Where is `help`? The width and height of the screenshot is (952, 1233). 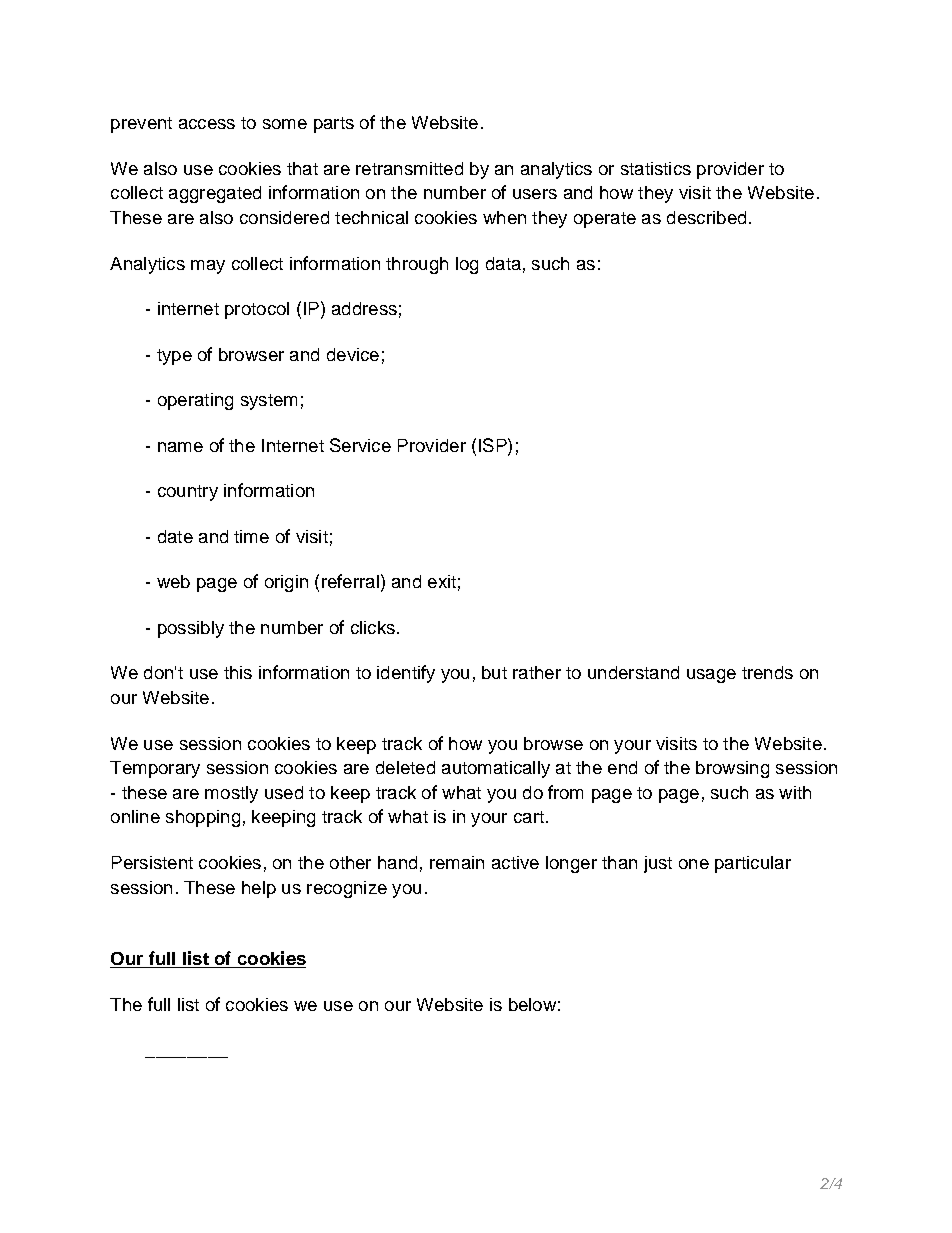 help is located at coordinates (259, 889).
